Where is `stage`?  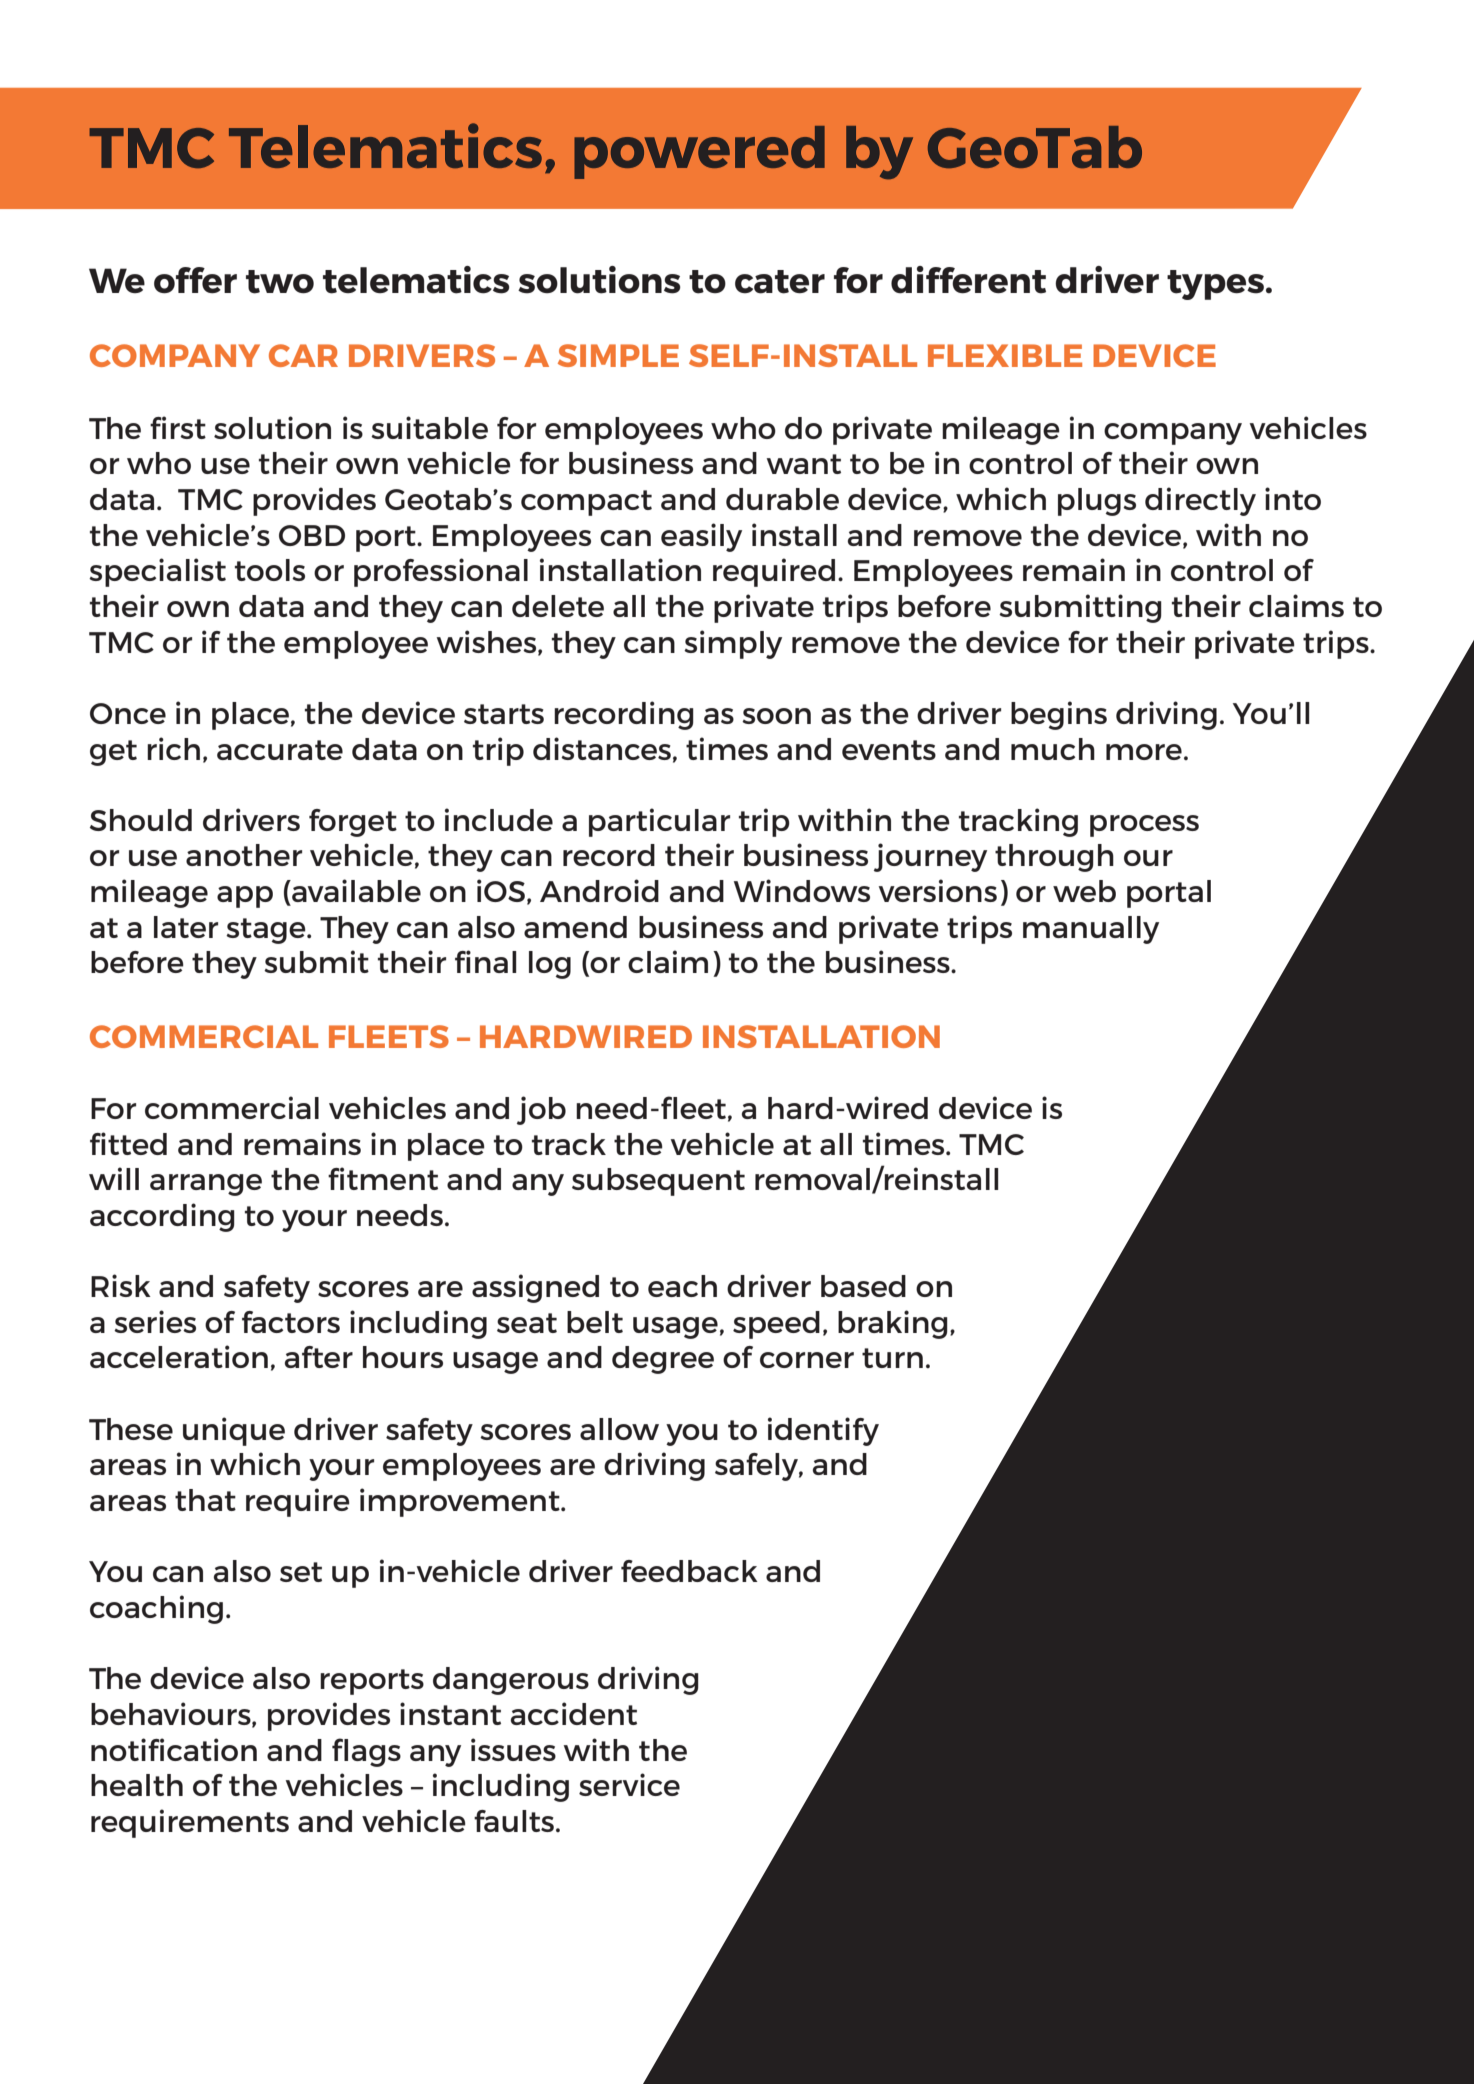 stage is located at coordinates (267, 931).
